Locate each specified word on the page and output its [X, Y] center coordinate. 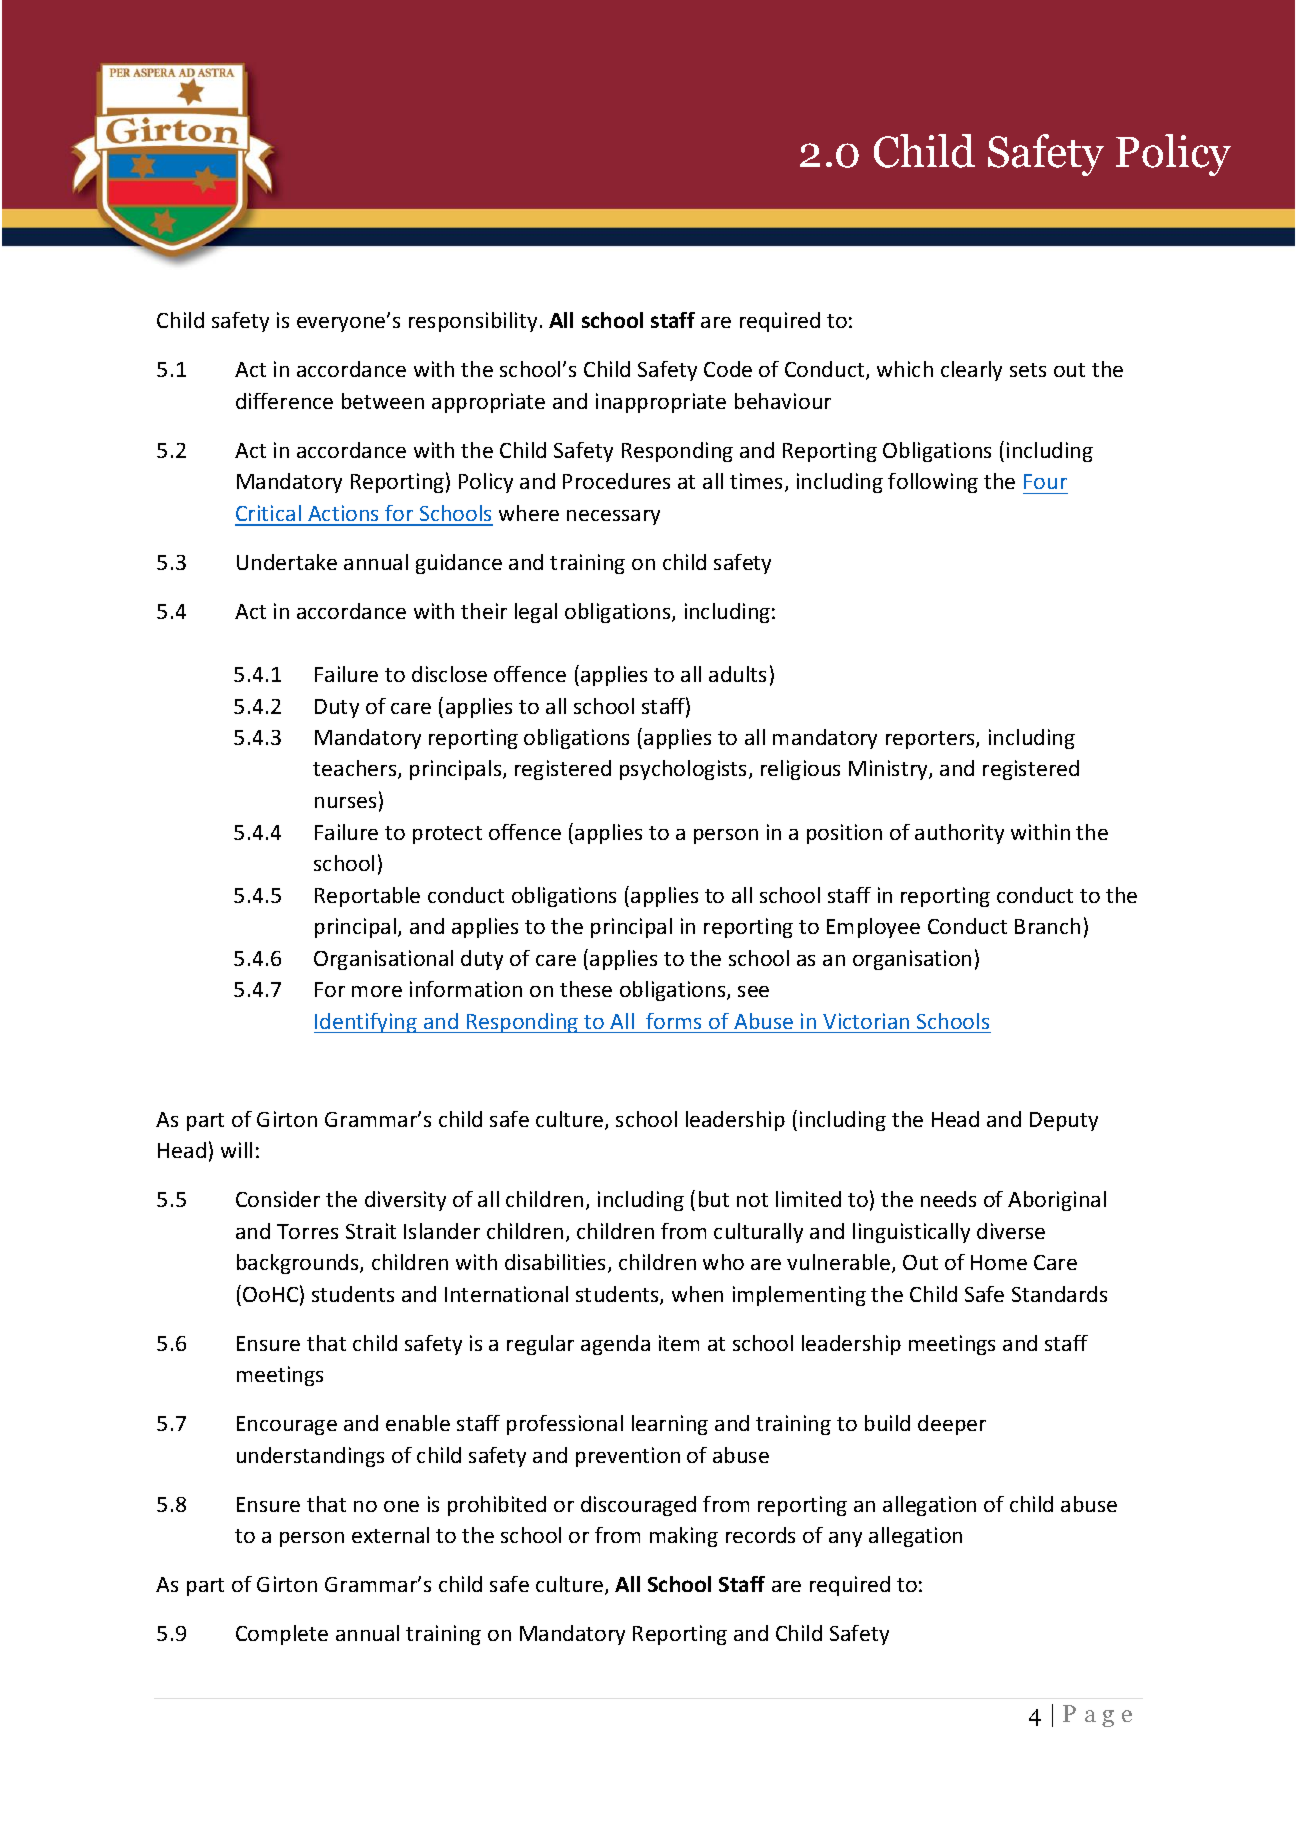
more [377, 991]
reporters [931, 740]
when [697, 1294]
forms [673, 1021]
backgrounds [299, 1264]
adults [737, 674]
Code [728, 369]
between [383, 401]
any [845, 1539]
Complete [282, 1635]
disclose [449, 674]
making [684, 1537]
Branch [1047, 926]
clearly [971, 371]
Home [999, 1262]
